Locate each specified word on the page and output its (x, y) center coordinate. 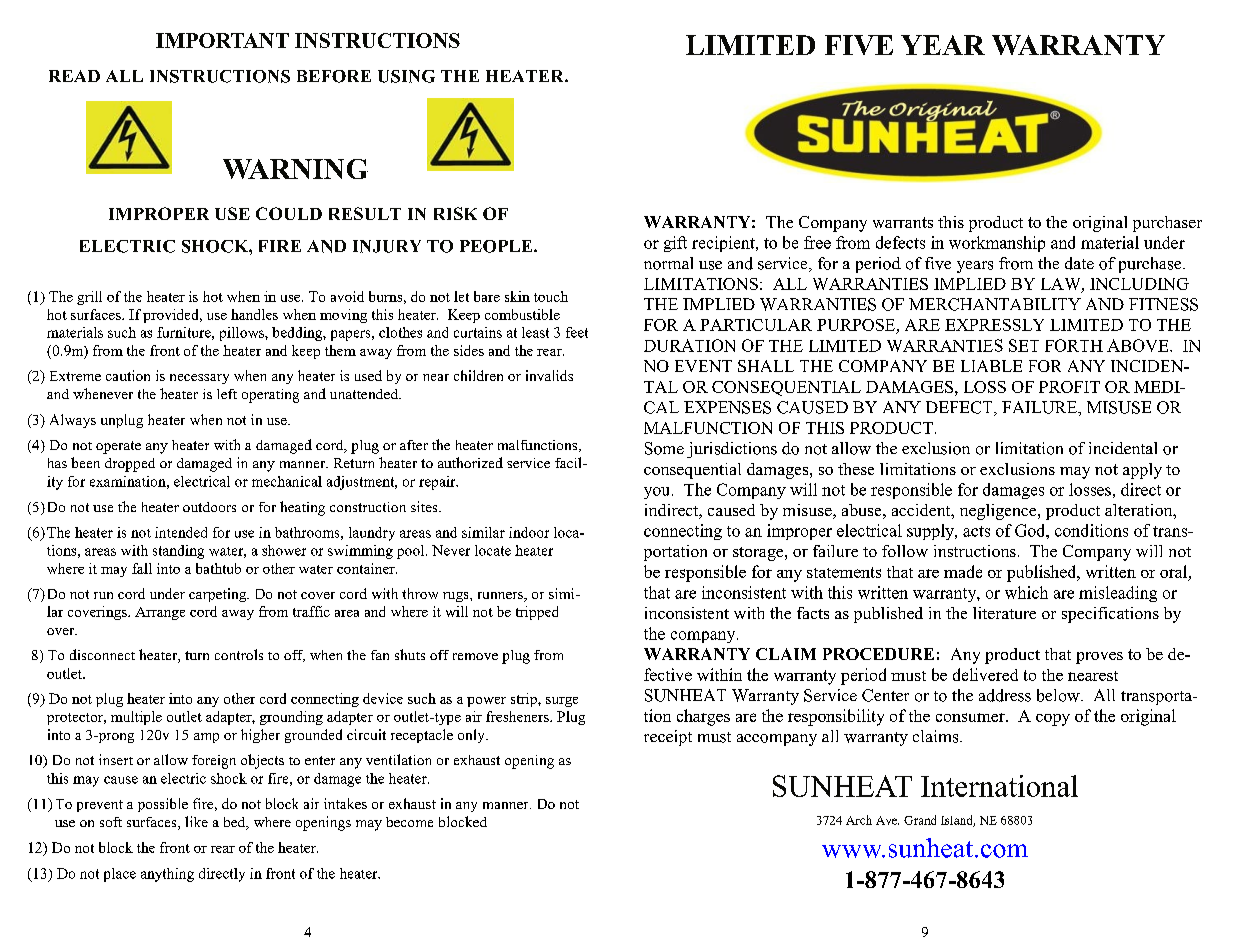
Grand (920, 820)
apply (1142, 471)
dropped (130, 465)
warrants (903, 222)
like (196, 821)
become (409, 822)
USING (406, 76)
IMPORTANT (222, 40)
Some (664, 448)
